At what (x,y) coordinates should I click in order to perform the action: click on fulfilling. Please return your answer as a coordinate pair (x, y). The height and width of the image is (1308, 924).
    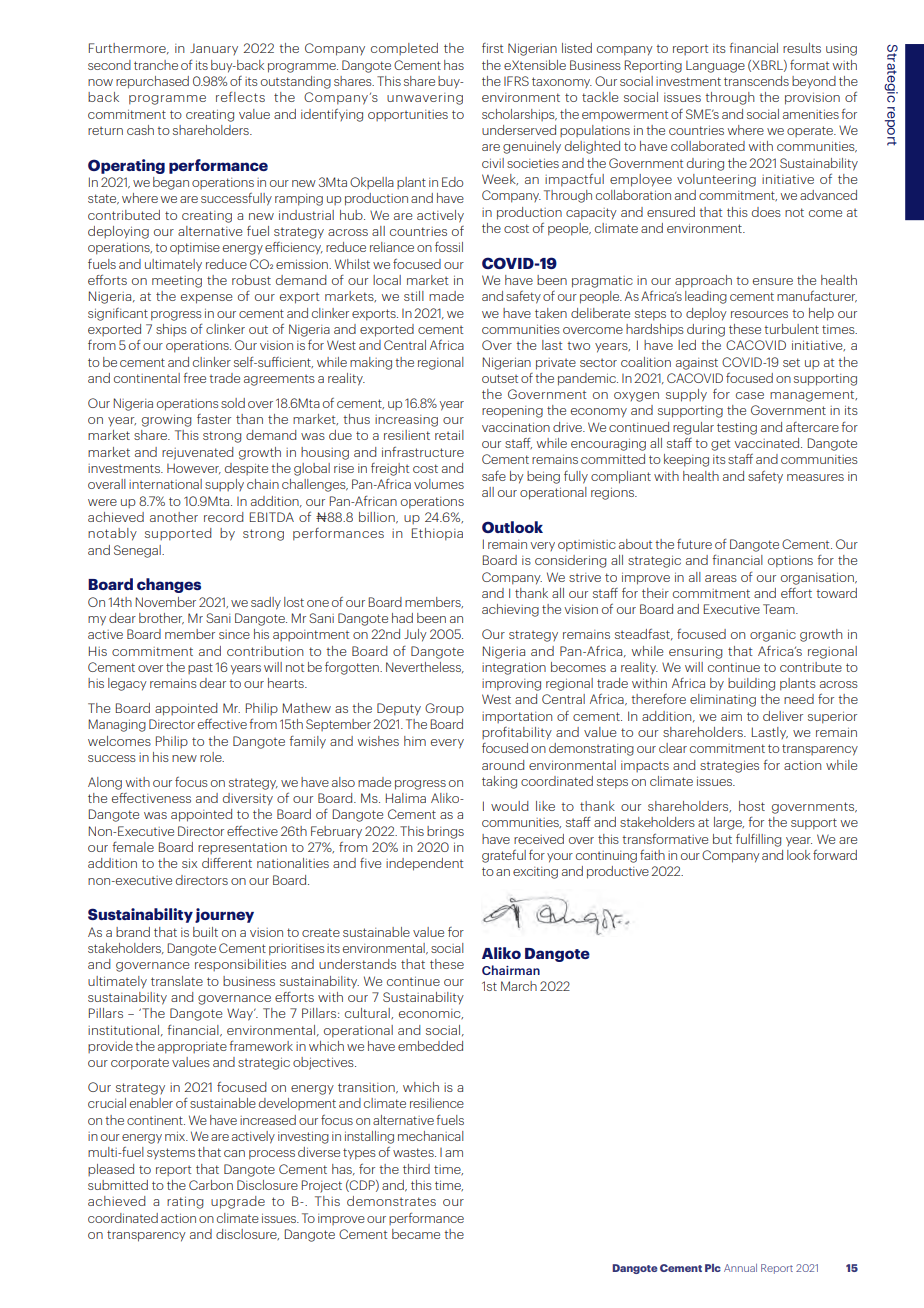
    Looking at the image, I should click on (758, 840).
